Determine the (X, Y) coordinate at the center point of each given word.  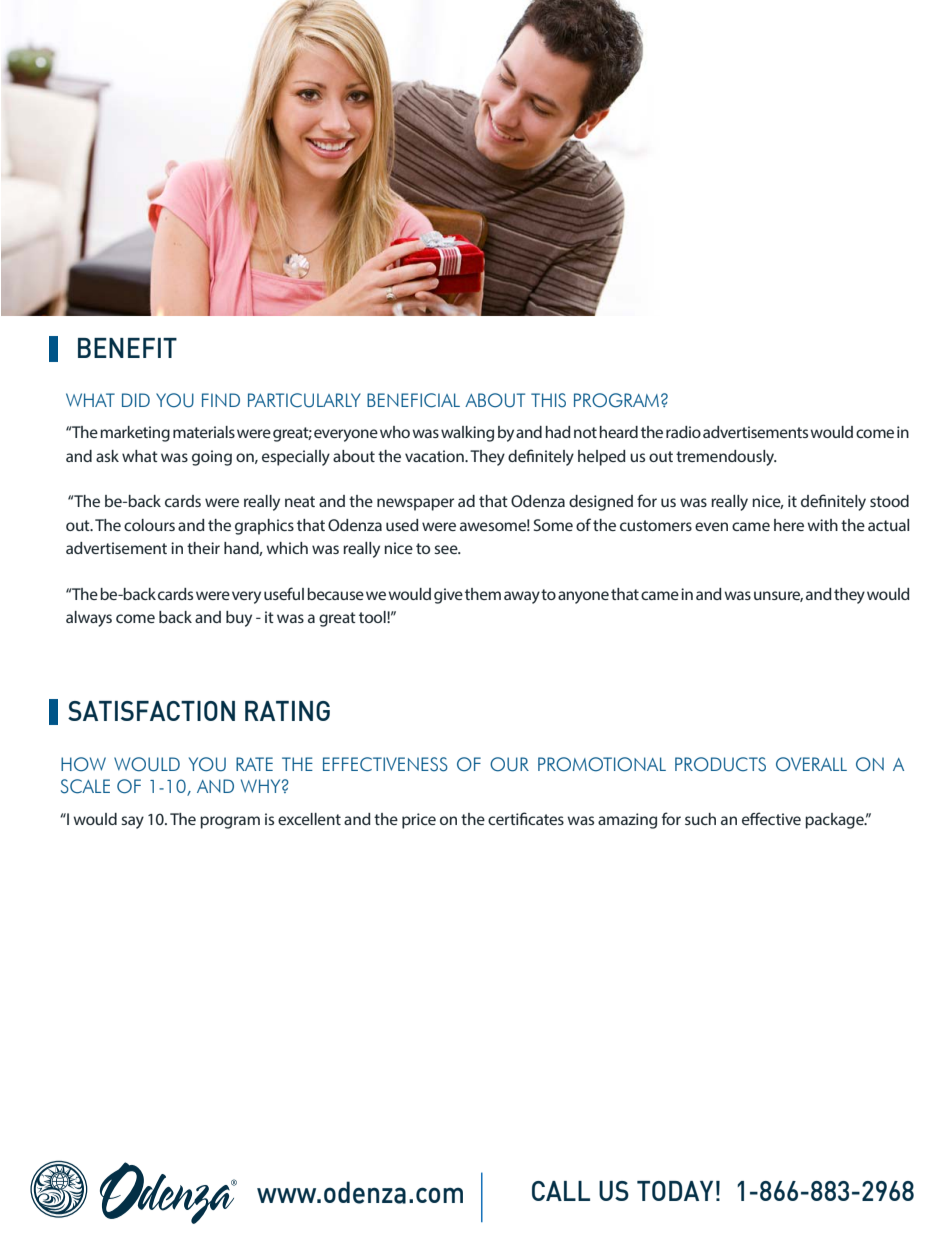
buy (239, 619)
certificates (526, 818)
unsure (778, 596)
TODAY (675, 1191)
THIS (548, 400)
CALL (561, 1191)
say (132, 822)
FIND (221, 400)
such (700, 819)
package (835, 821)
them (483, 594)
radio (683, 432)
